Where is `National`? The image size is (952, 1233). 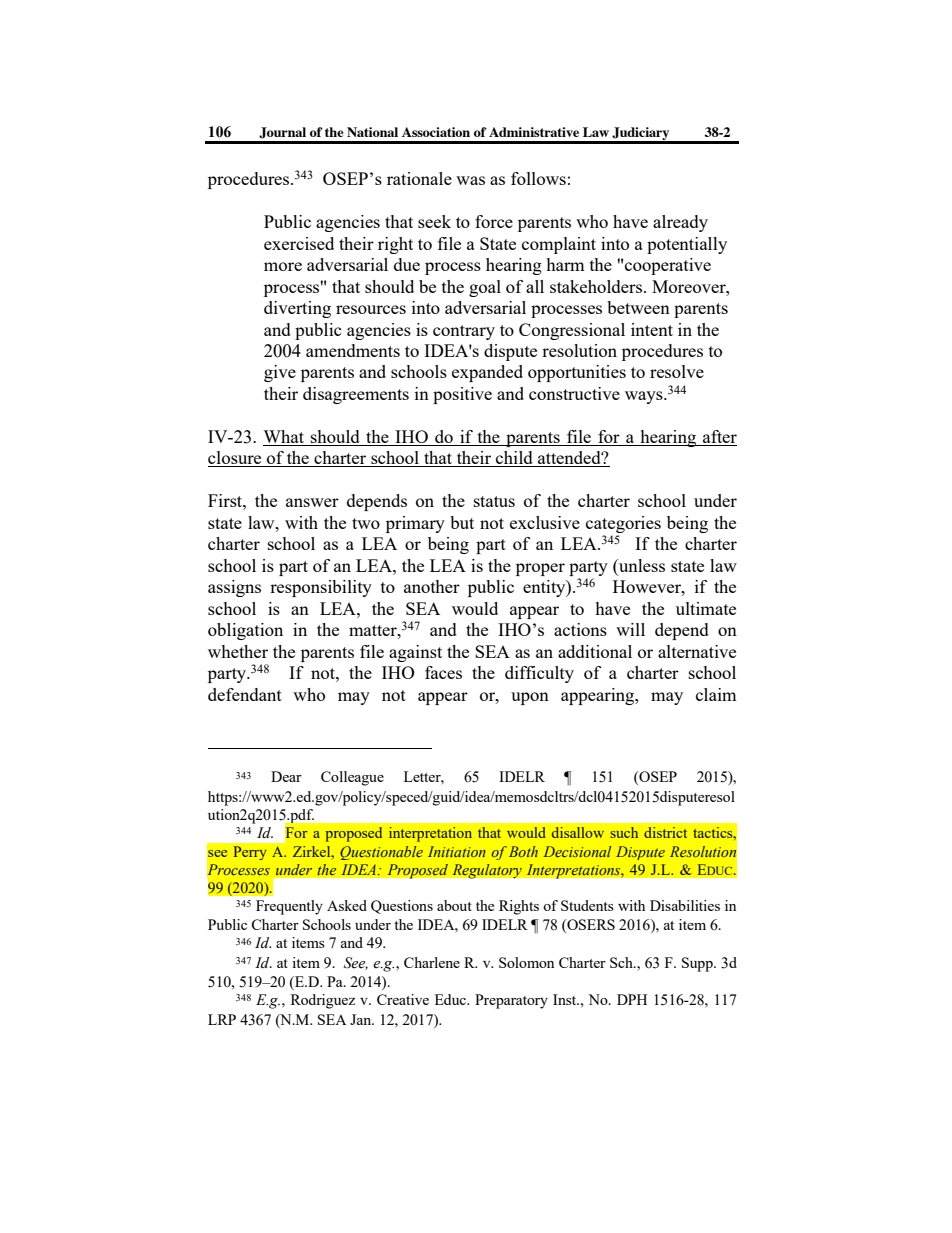
National is located at coordinates (372, 132).
